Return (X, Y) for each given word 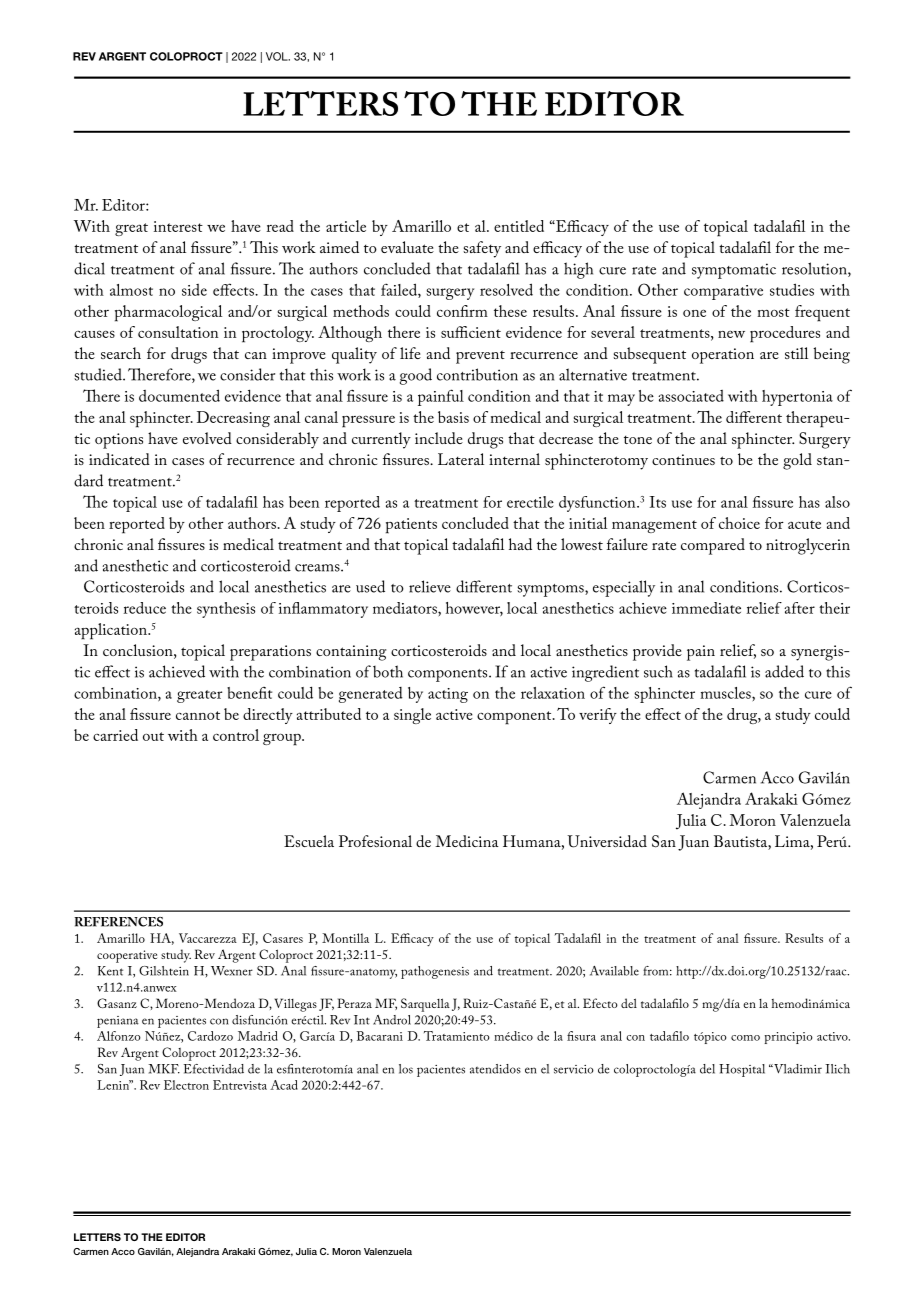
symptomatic (734, 271)
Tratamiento (457, 1036)
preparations (270, 653)
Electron (186, 1085)
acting (448, 695)
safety (482, 249)
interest (178, 226)
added (784, 671)
